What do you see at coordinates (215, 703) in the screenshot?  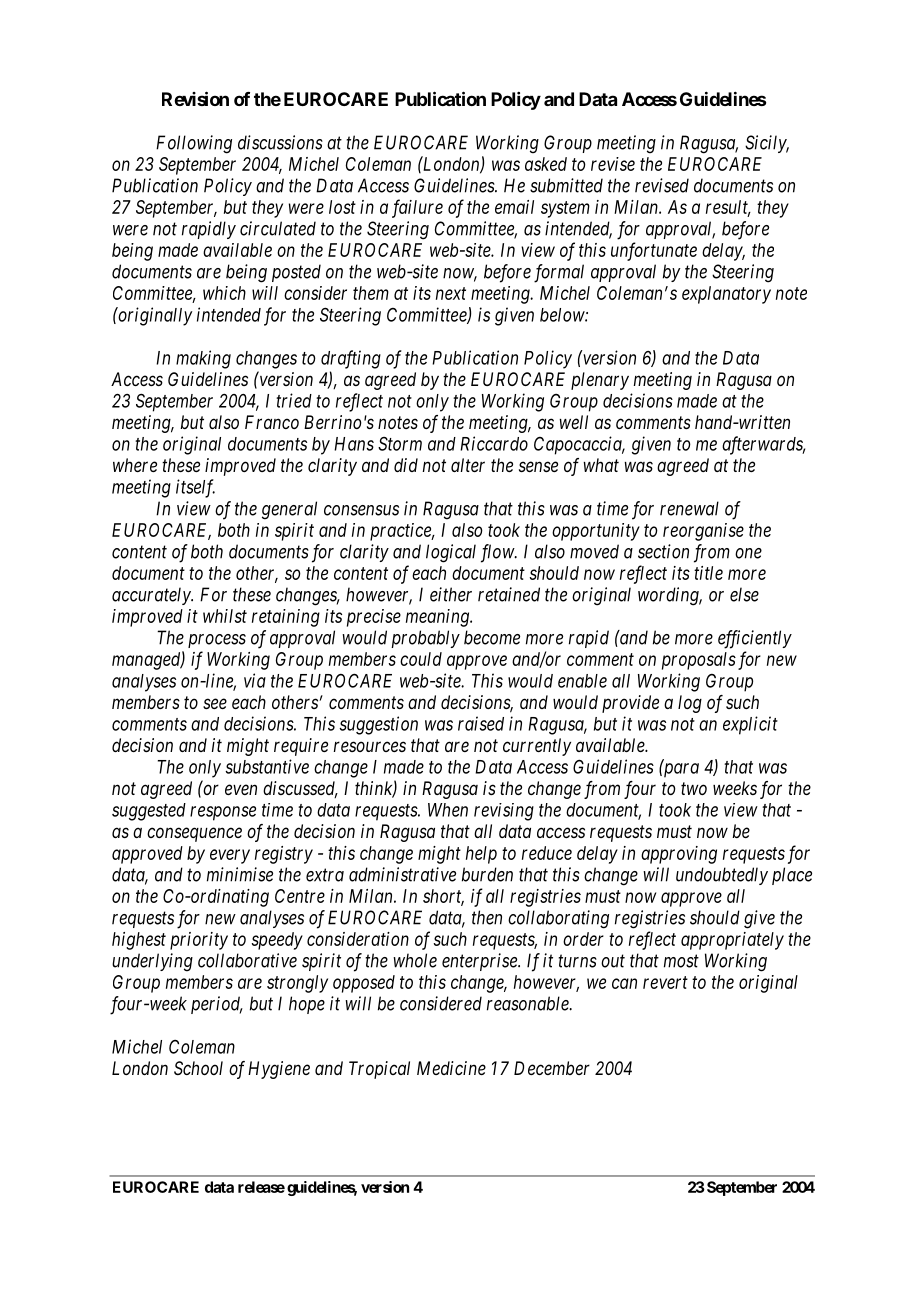 I see `see` at bounding box center [215, 703].
